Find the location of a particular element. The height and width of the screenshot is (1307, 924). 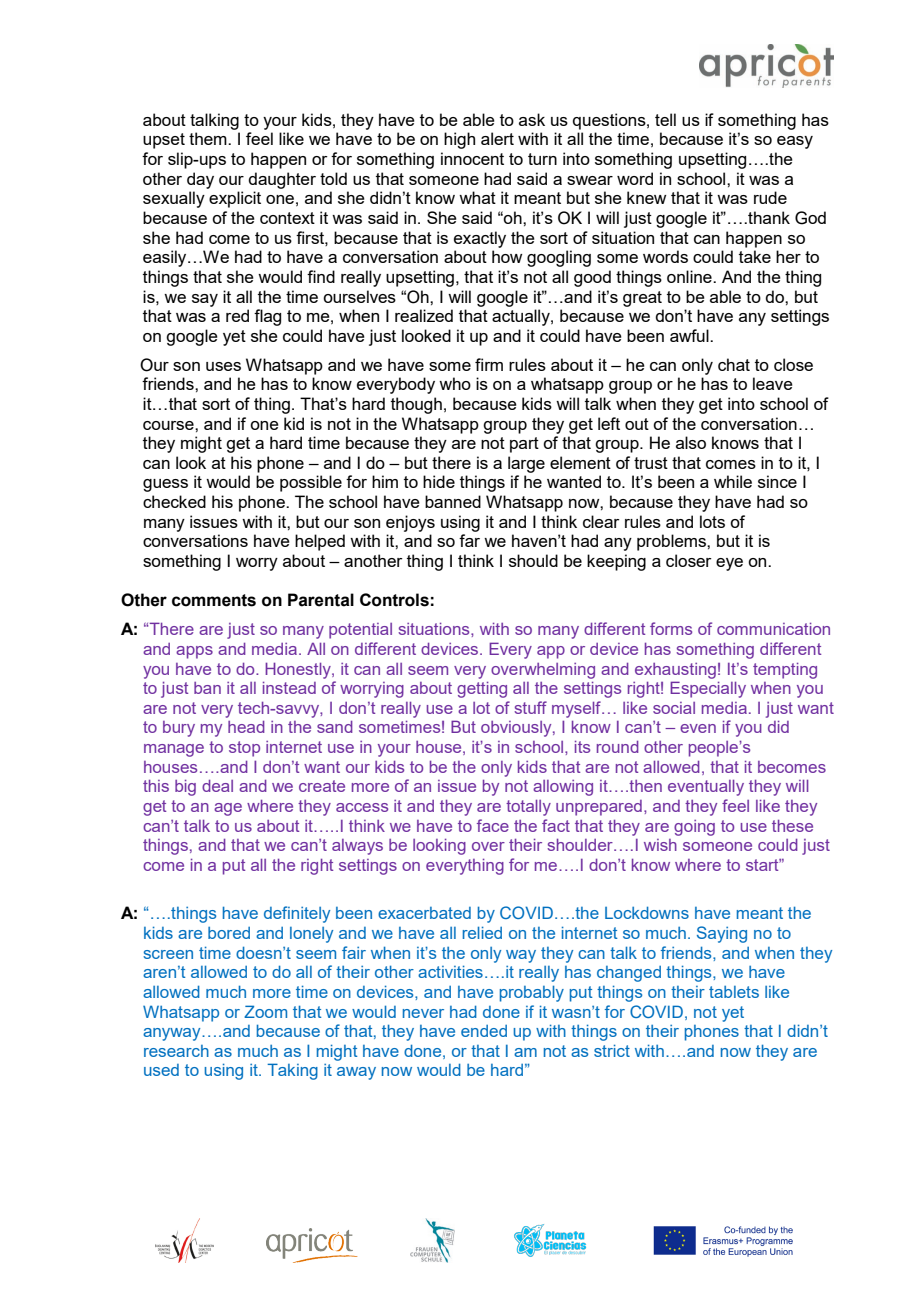

innocent is located at coordinates (472, 158).
